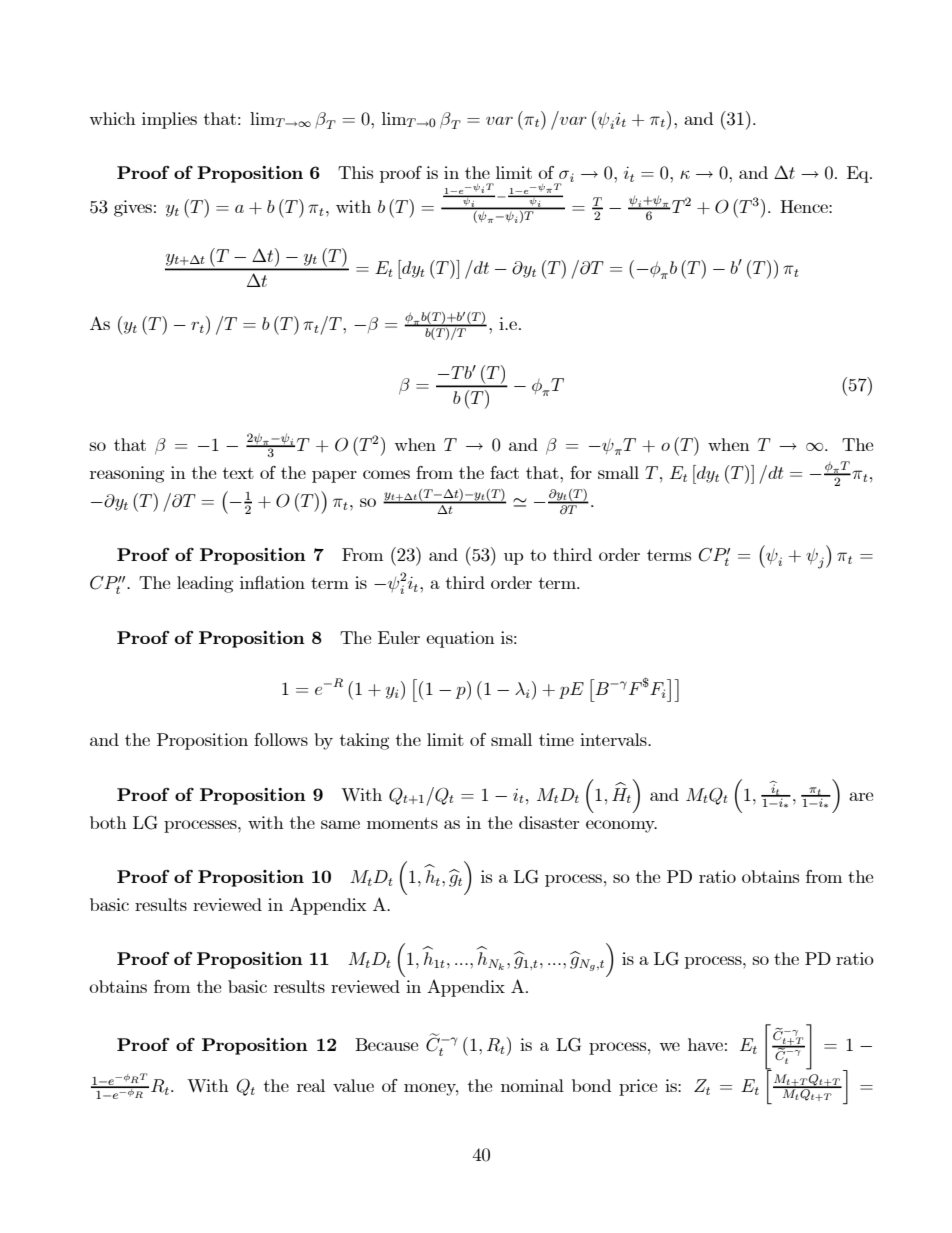 This document has width=952, height=1233. What do you see at coordinates (386, 474) in the document?
I see `comes` at bounding box center [386, 474].
